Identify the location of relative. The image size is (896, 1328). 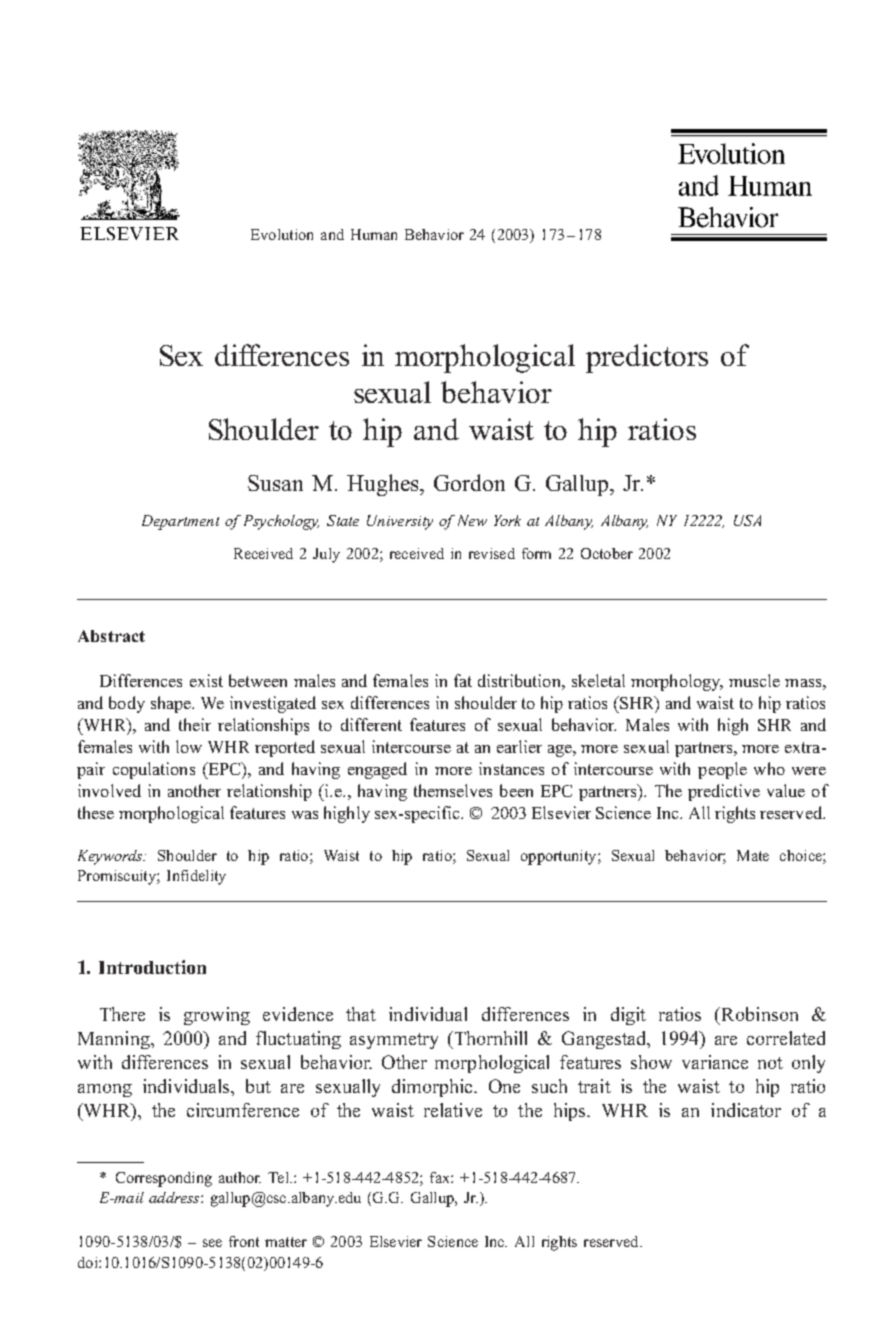
(453, 1110).
